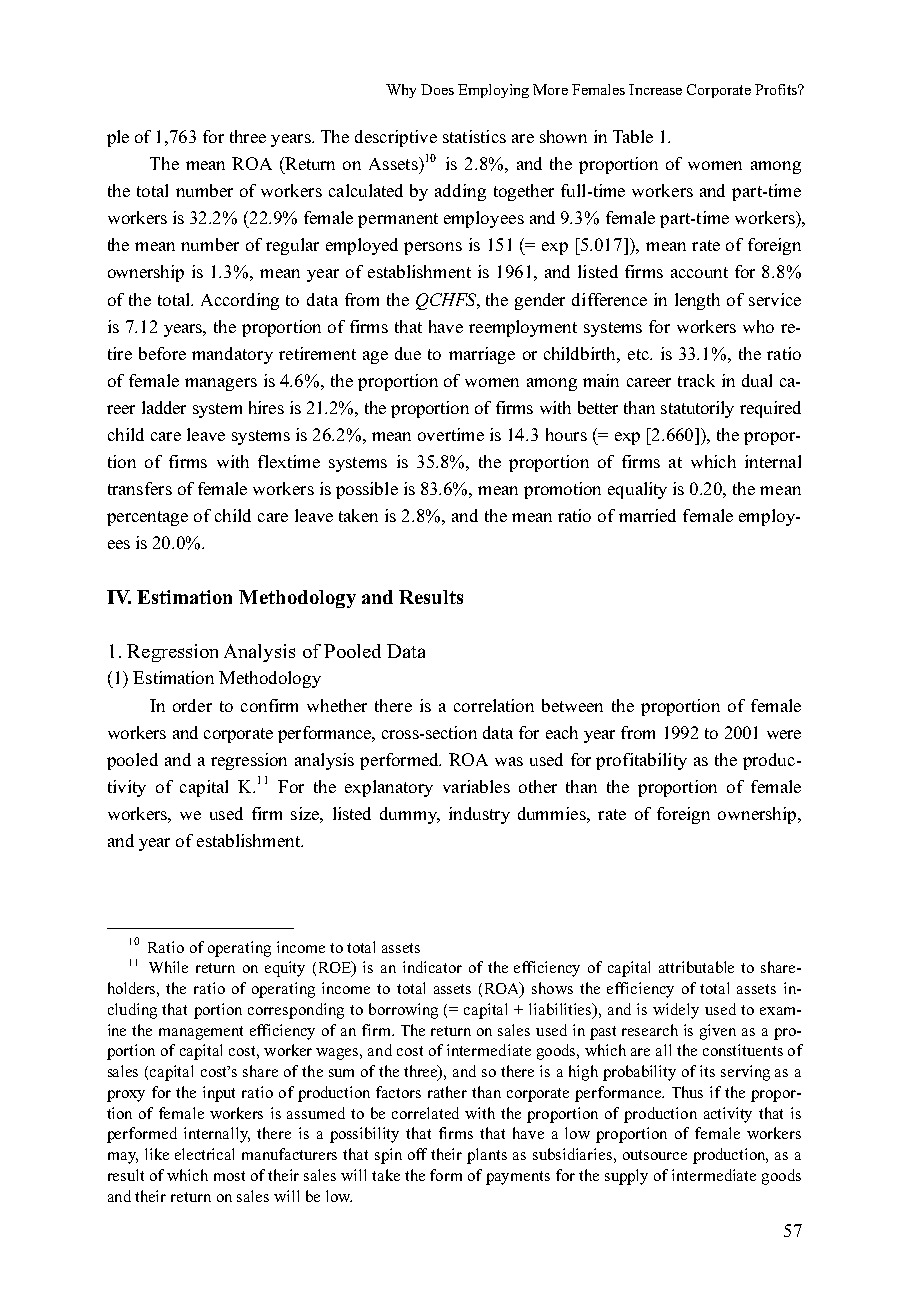 This image has width=909, height=1316. What do you see at coordinates (192, 705) in the image?
I see `order` at bounding box center [192, 705].
